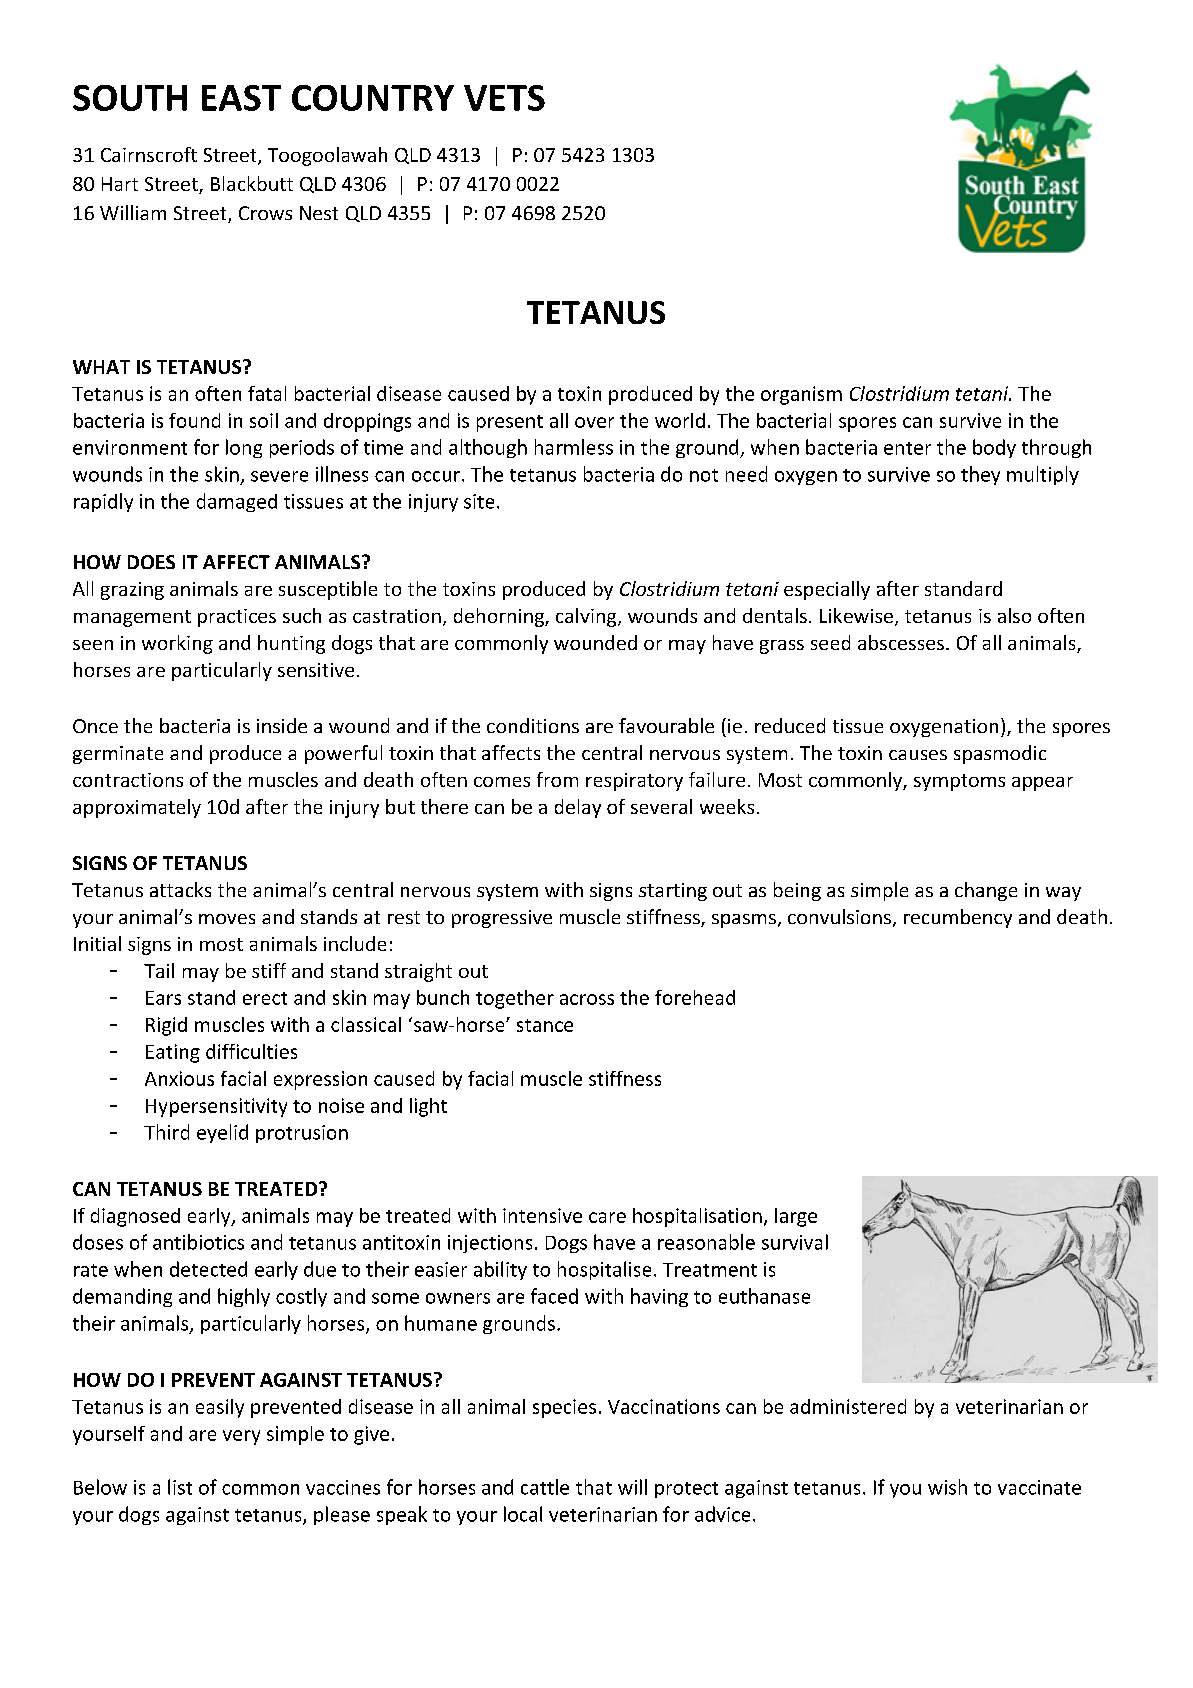 The width and height of the image is (1193, 1688). Describe the element at coordinates (801, 395) in the image. I see `organism` at that location.
